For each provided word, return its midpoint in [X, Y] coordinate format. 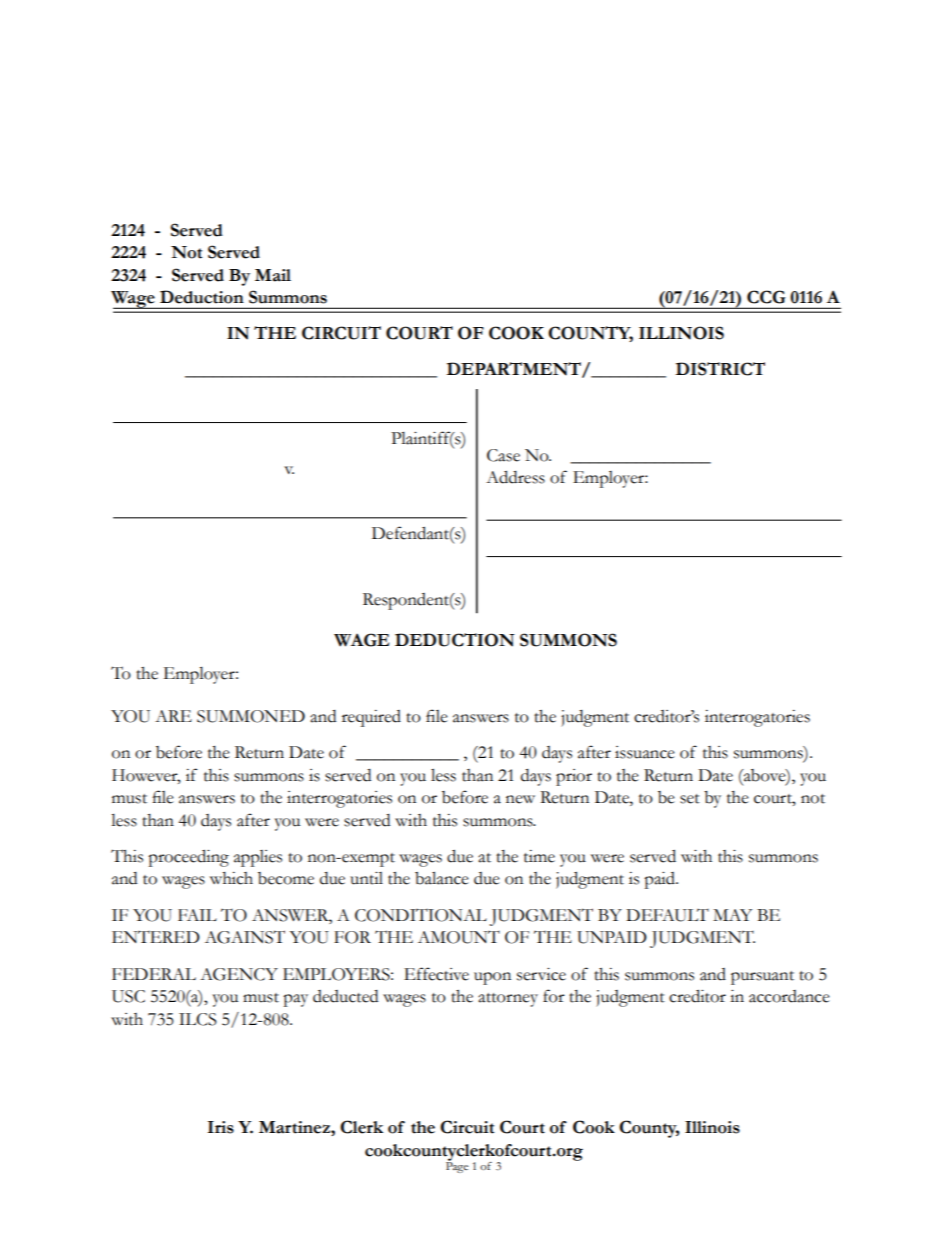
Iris [221, 1127]
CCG [766, 297]
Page [457, 1166]
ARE [173, 716]
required [371, 718]
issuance [645, 752]
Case [503, 455]
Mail [273, 275]
